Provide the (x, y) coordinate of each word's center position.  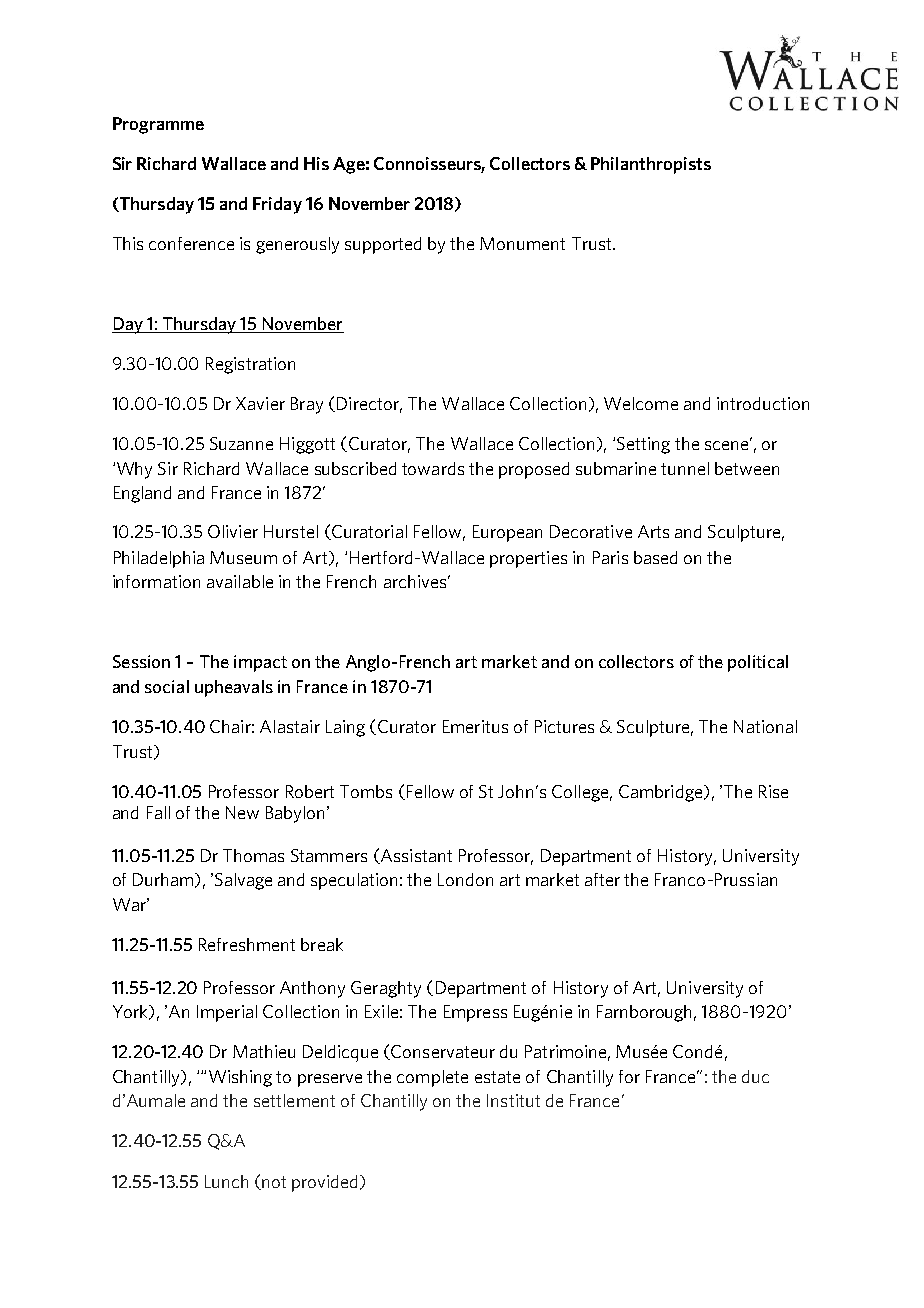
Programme (158, 125)
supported (383, 245)
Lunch (226, 1181)
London (465, 879)
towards (433, 468)
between (747, 468)
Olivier (233, 531)
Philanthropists (651, 165)
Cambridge (662, 793)
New (242, 812)
